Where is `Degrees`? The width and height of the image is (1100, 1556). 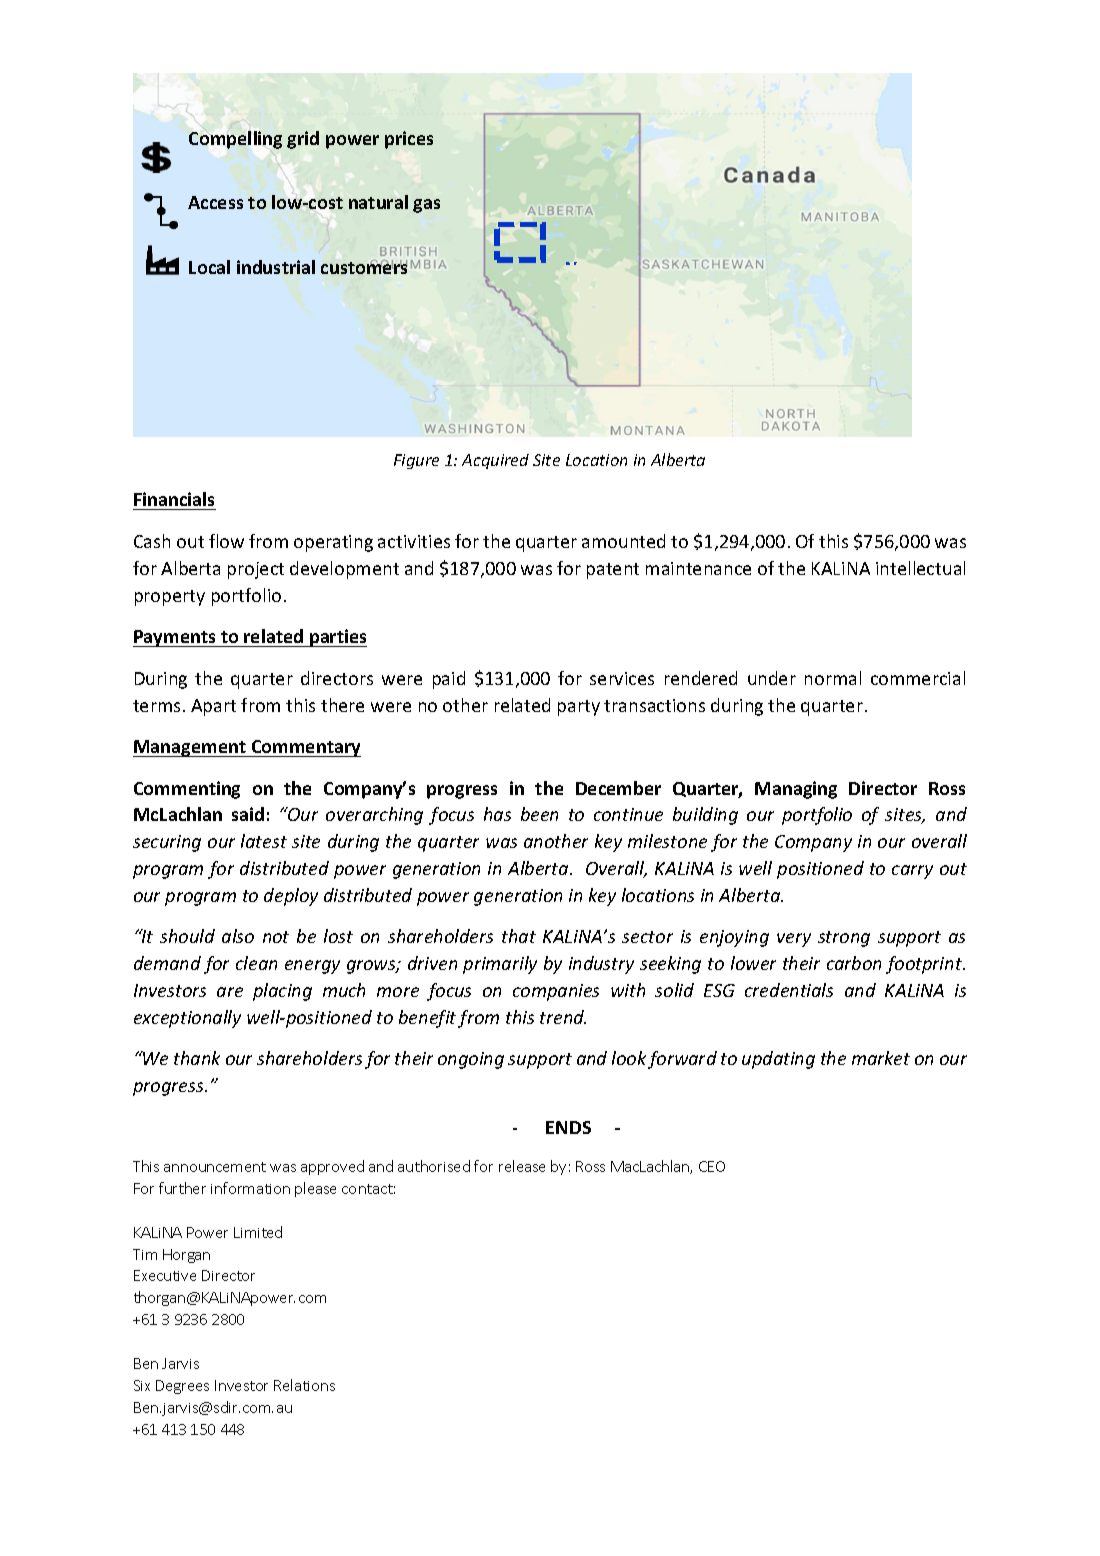
Degrees is located at coordinates (182, 1387).
